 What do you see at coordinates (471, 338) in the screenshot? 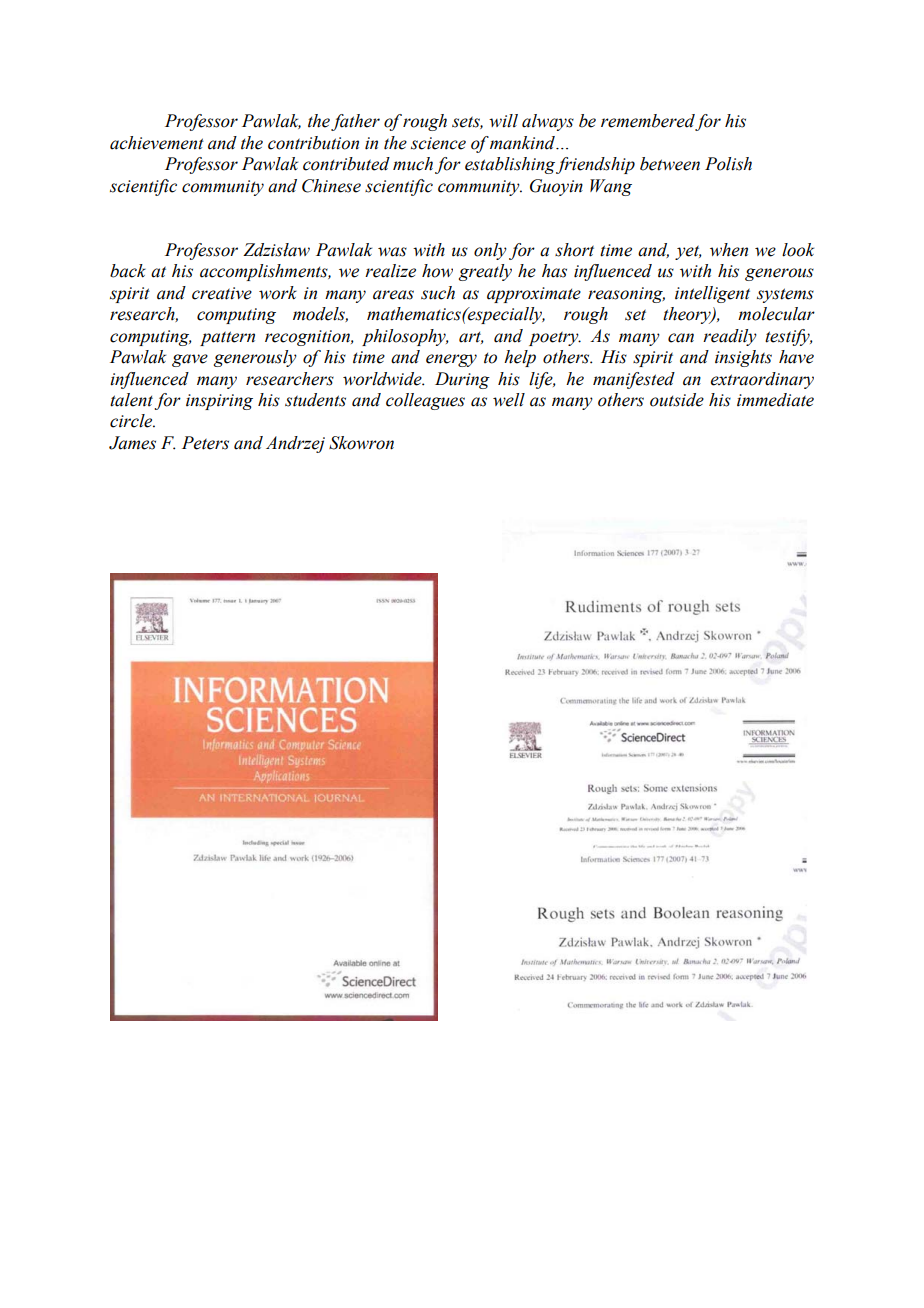
I see `art` at bounding box center [471, 338].
